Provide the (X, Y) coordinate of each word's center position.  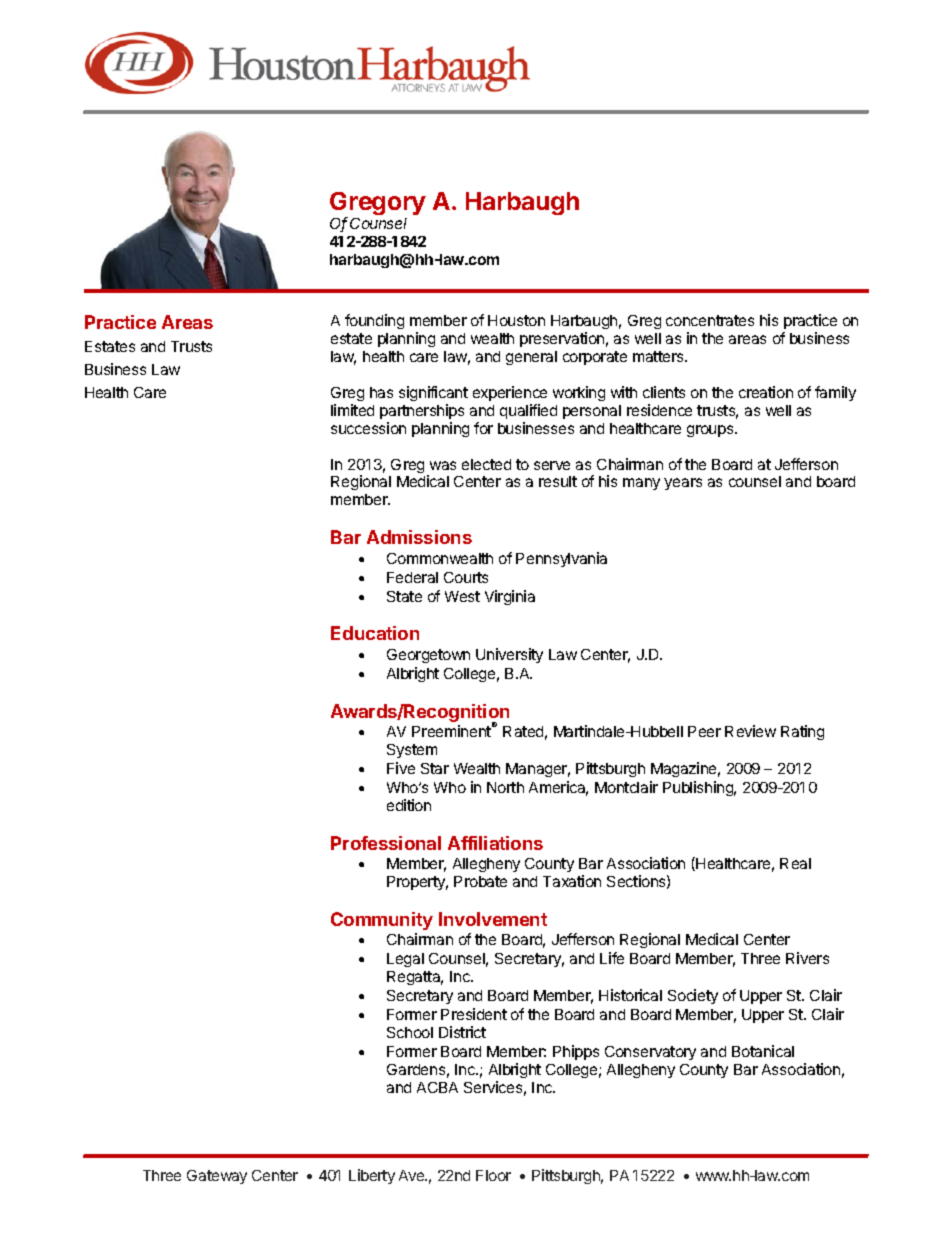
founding (374, 321)
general (531, 358)
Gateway (217, 1177)
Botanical (763, 1051)
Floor (493, 1175)
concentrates (710, 320)
